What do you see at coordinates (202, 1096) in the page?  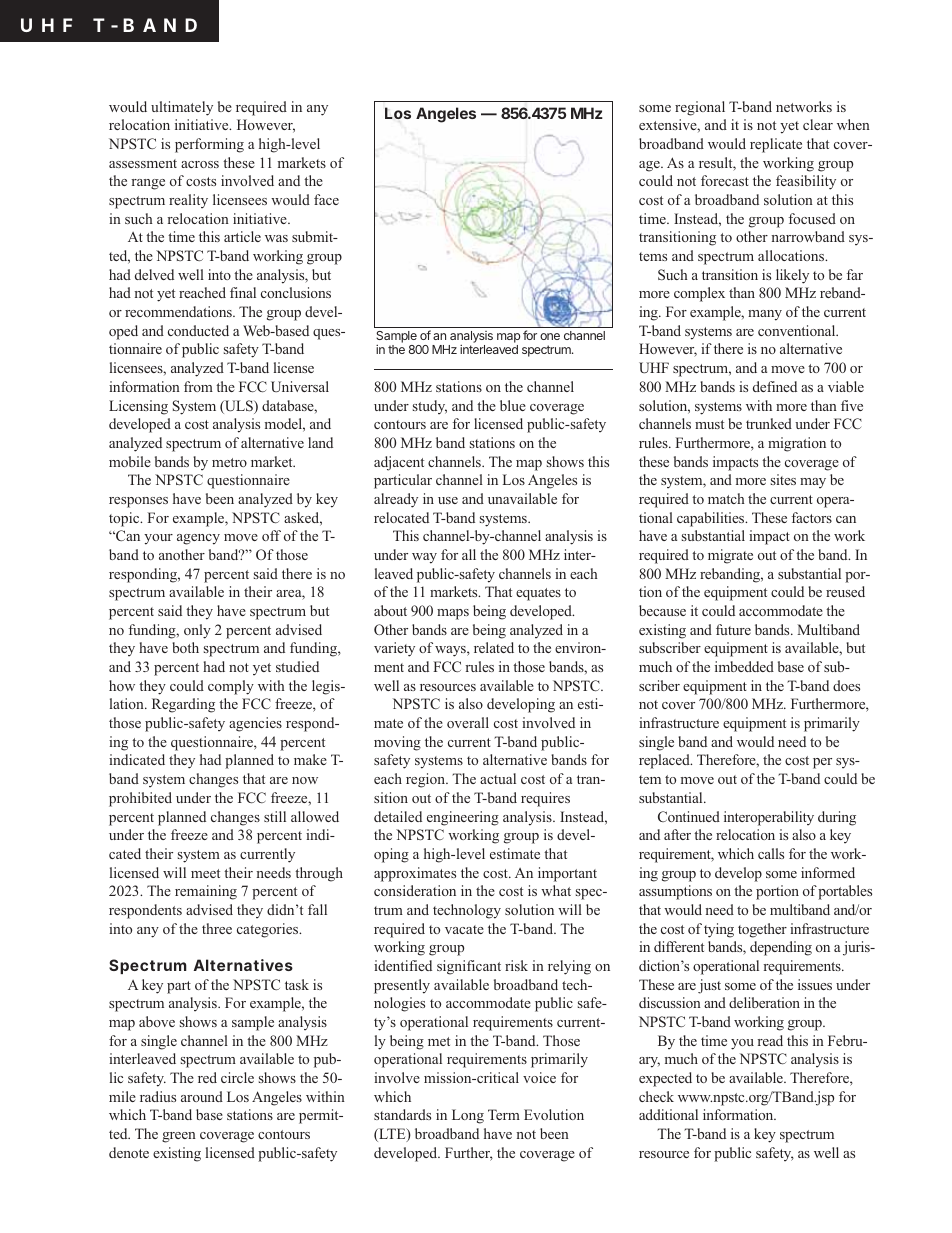 I see `around` at bounding box center [202, 1096].
